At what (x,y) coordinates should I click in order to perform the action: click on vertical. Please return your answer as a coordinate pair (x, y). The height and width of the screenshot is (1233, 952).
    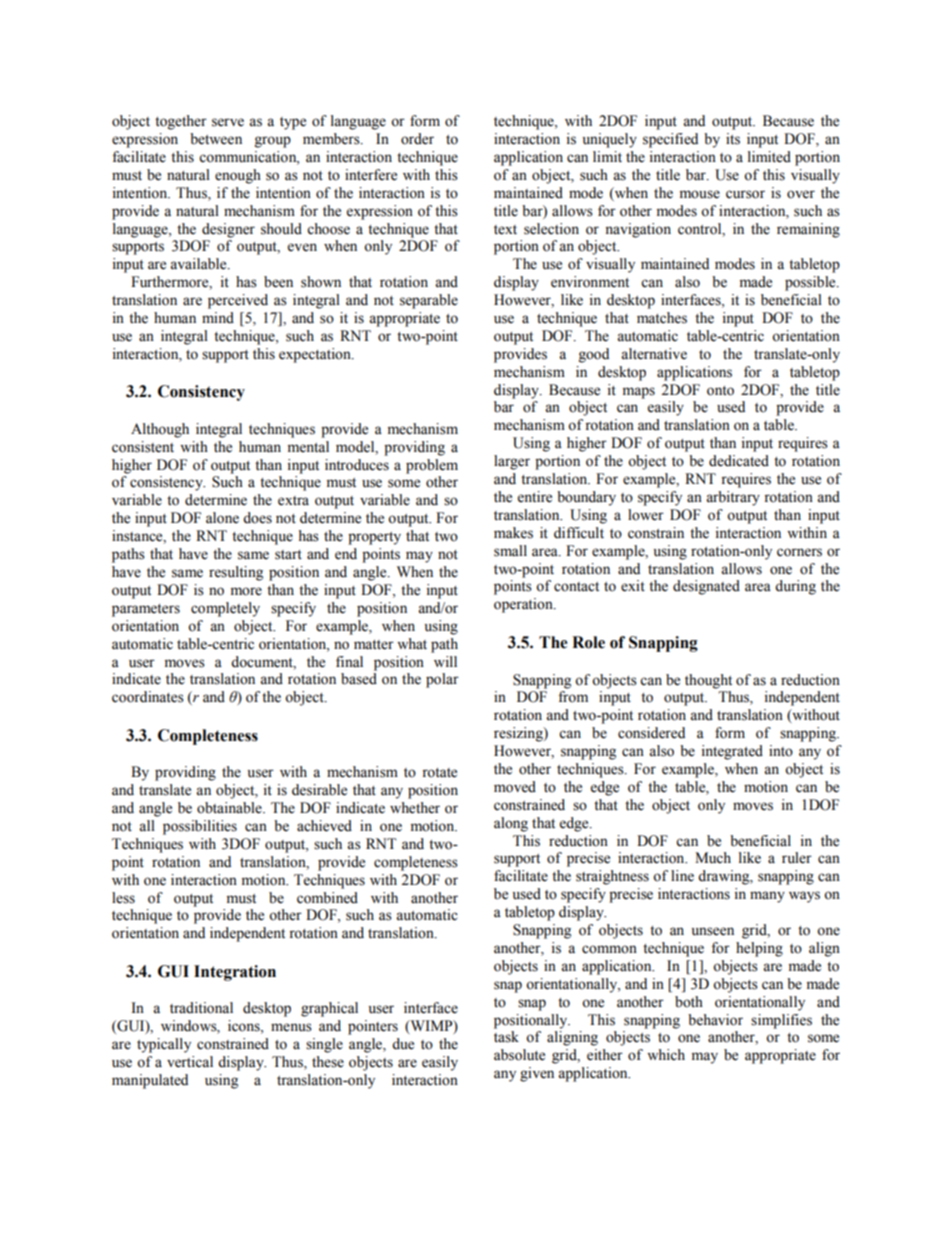
    Looking at the image, I should click on (190, 1062).
